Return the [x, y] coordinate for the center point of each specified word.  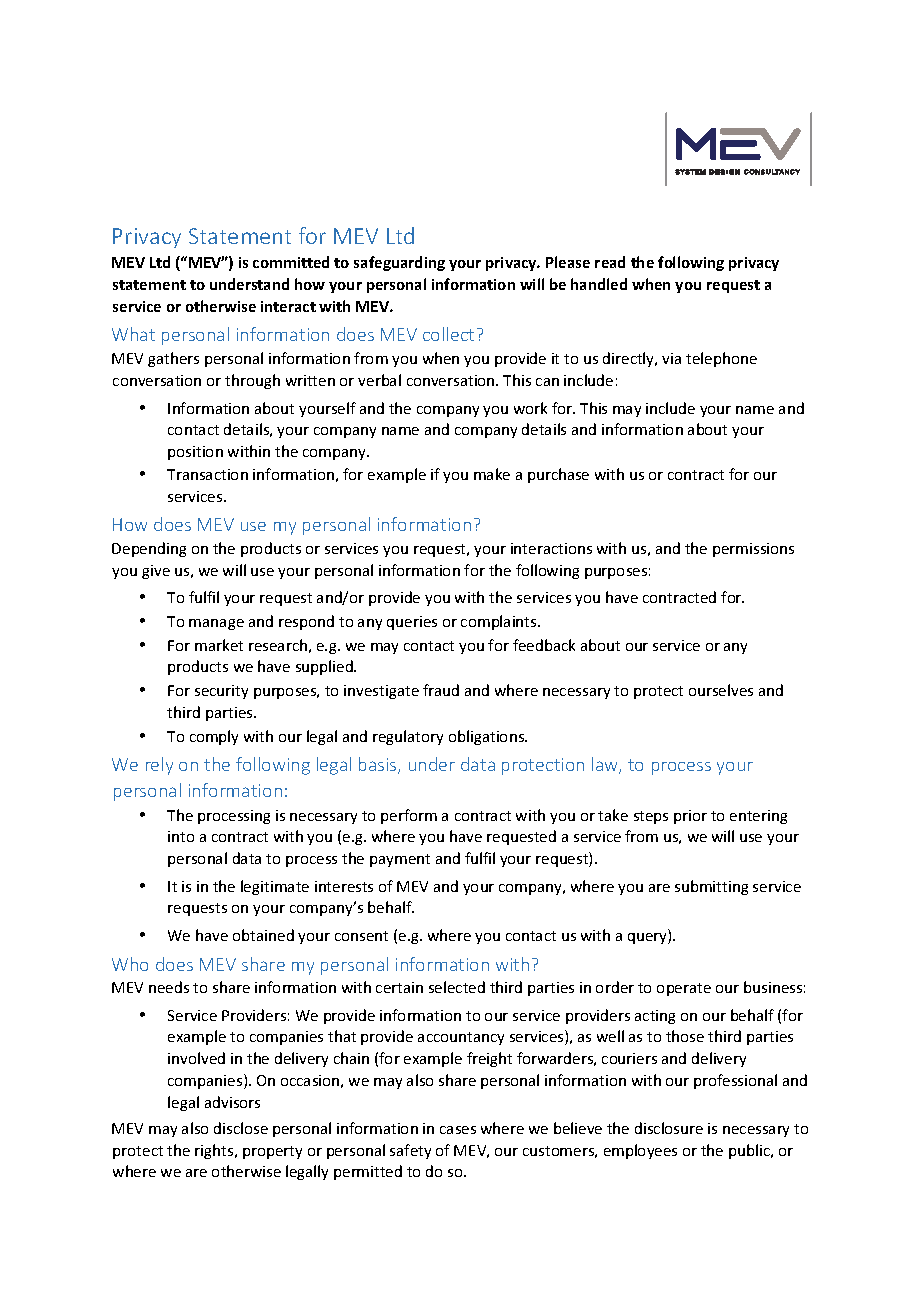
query [648, 938]
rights [215, 1151]
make [492, 474]
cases [458, 1130]
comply [214, 737]
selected [457, 987]
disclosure [669, 1128]
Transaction [207, 474]
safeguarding [399, 263]
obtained [263, 935]
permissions [753, 550]
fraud [441, 690]
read [610, 262]
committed [291, 262]
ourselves [721, 690]
